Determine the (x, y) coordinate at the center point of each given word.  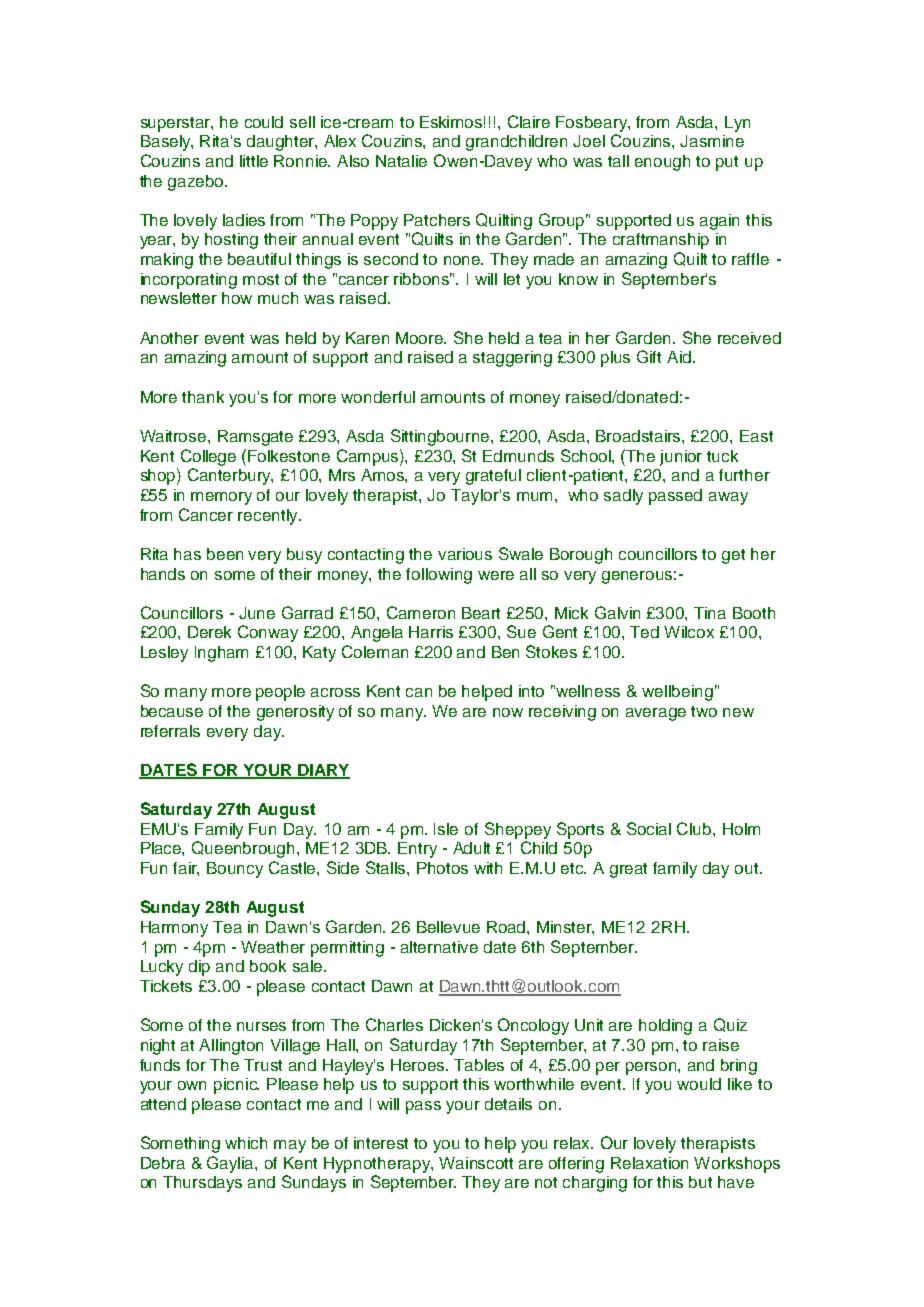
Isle (446, 829)
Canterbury (230, 476)
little (254, 161)
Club (695, 828)
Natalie (401, 161)
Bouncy (235, 870)
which (246, 1143)
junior (681, 458)
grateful (493, 477)
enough (662, 163)
